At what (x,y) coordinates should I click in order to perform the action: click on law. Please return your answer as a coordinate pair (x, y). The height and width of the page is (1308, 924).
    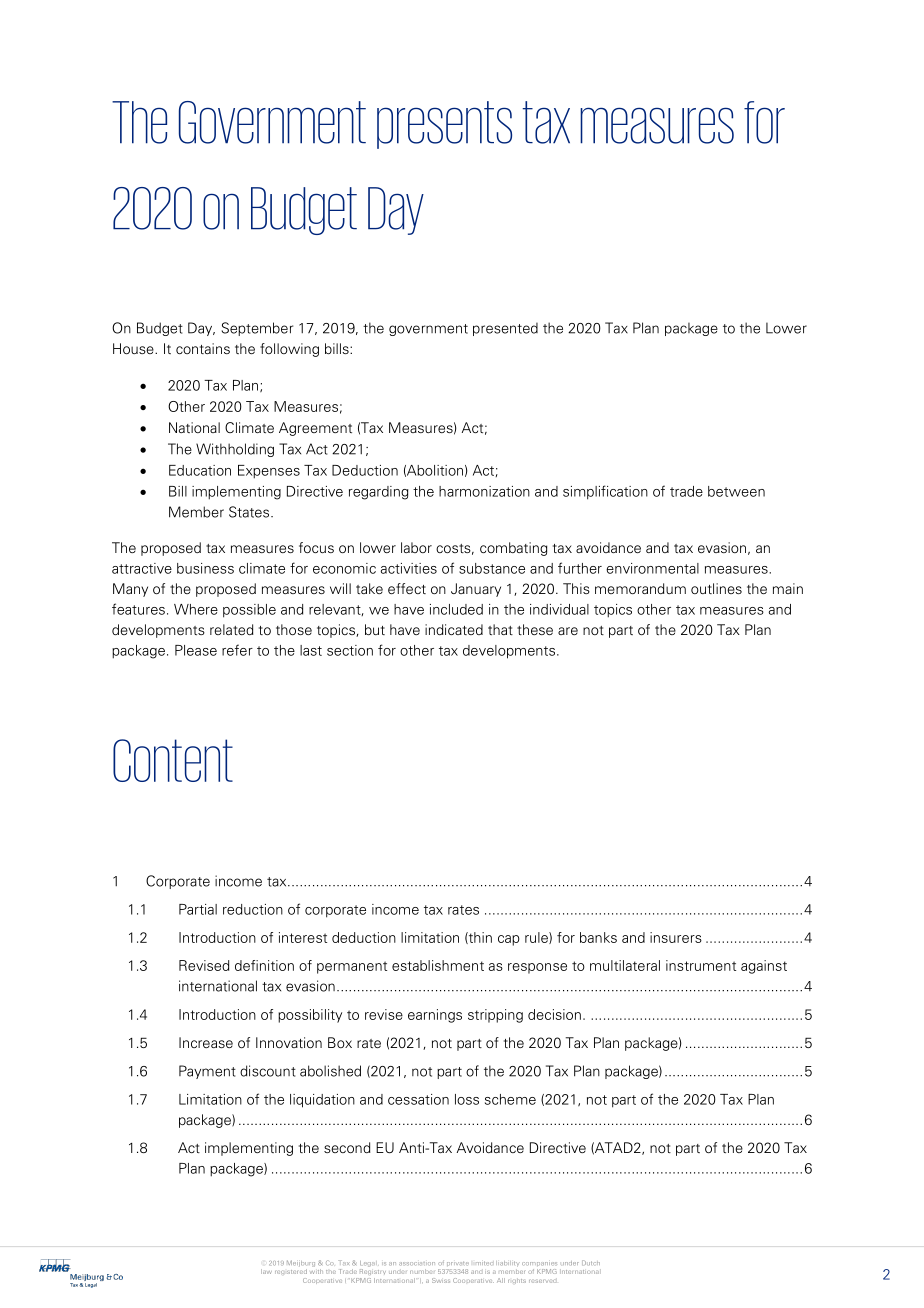
    Looking at the image, I should click on (266, 1271).
